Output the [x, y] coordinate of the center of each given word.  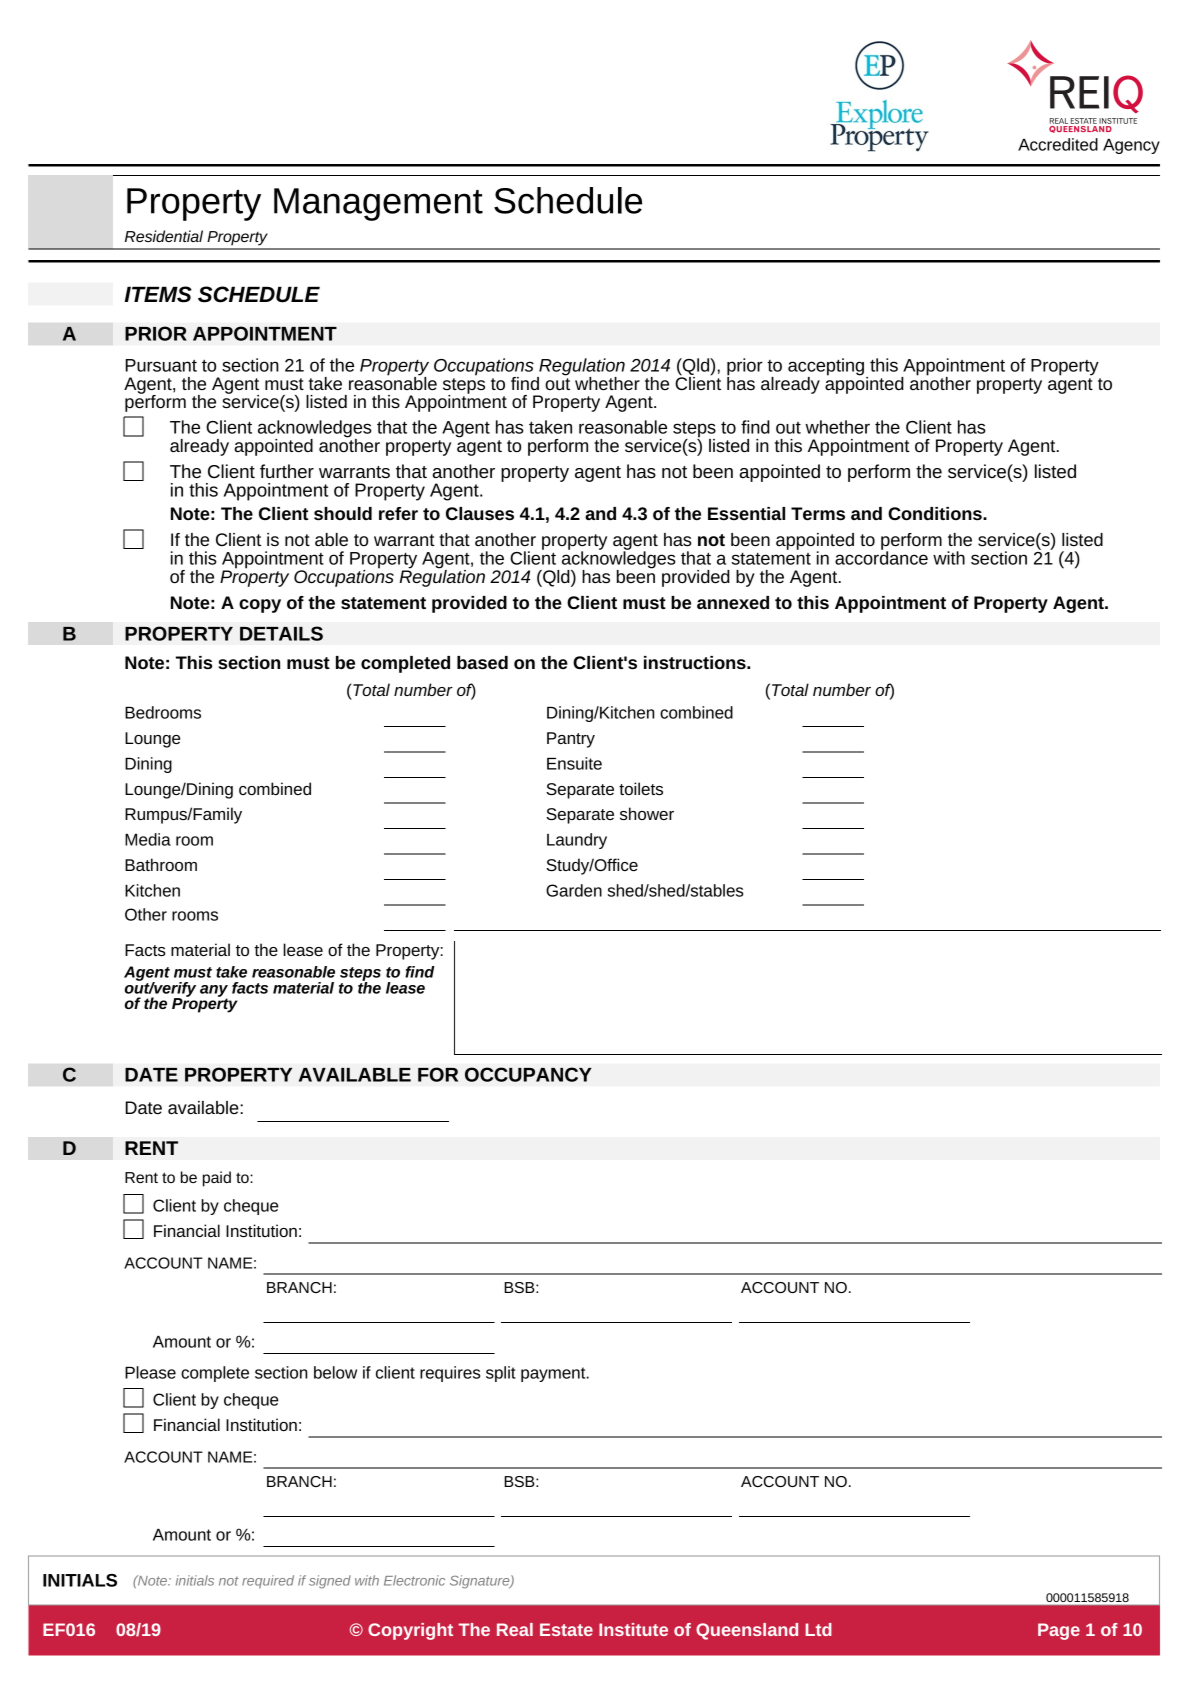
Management [378, 204]
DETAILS [281, 633]
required [268, 1581]
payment [554, 1374]
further [287, 471]
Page [1059, 1631]
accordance [881, 557]
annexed [733, 602]
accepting [827, 368]
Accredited [1058, 144]
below [335, 1372]
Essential [746, 513]
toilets [641, 788]
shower [647, 813]
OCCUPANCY [528, 1074]
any [214, 992]
